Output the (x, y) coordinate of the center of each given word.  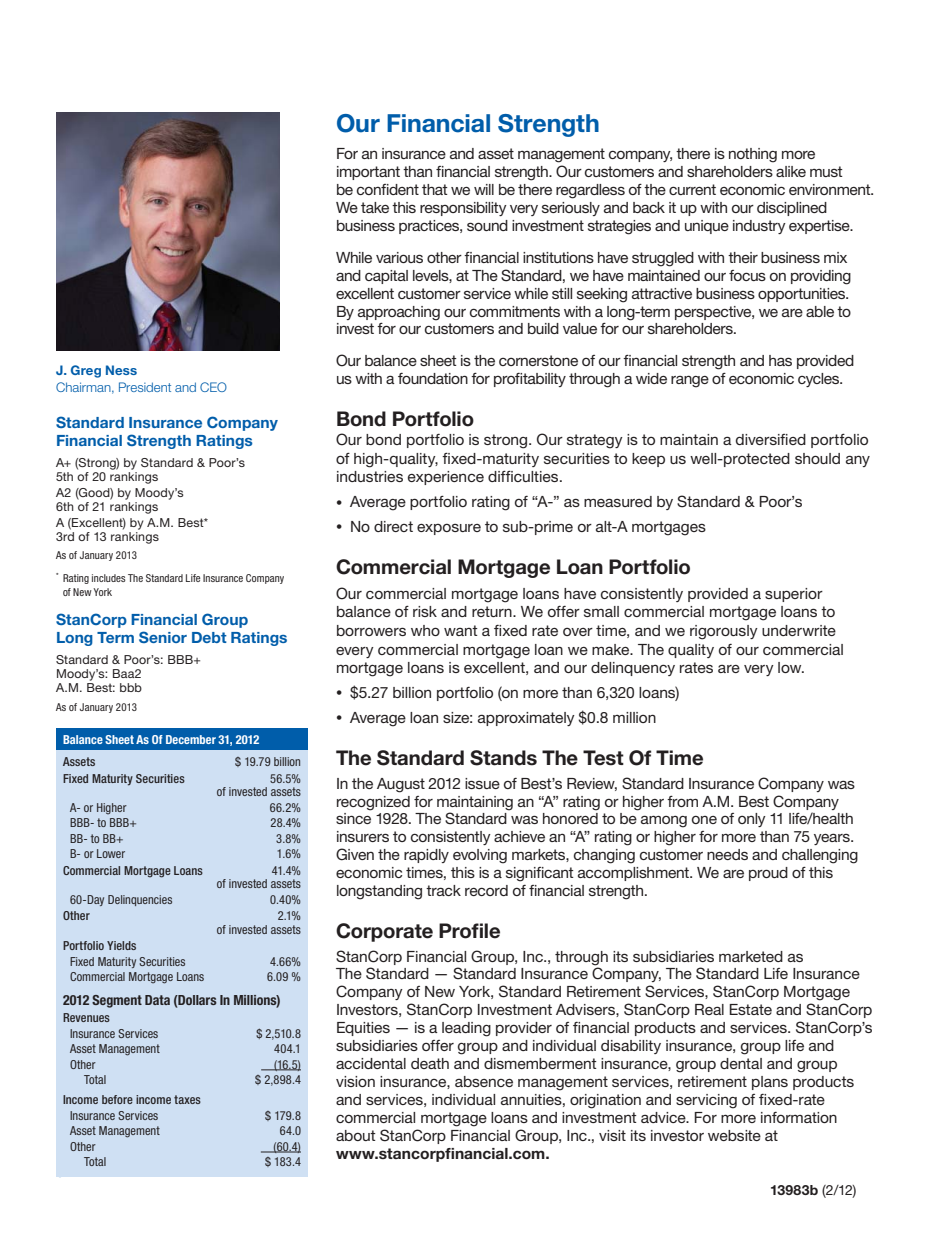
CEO (213, 387)
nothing (753, 155)
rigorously (724, 632)
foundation (433, 378)
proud (768, 874)
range (690, 381)
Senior (163, 637)
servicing (706, 1101)
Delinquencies (140, 900)
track (443, 890)
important (368, 173)
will (484, 189)
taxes (187, 1099)
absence (484, 1081)
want (461, 630)
